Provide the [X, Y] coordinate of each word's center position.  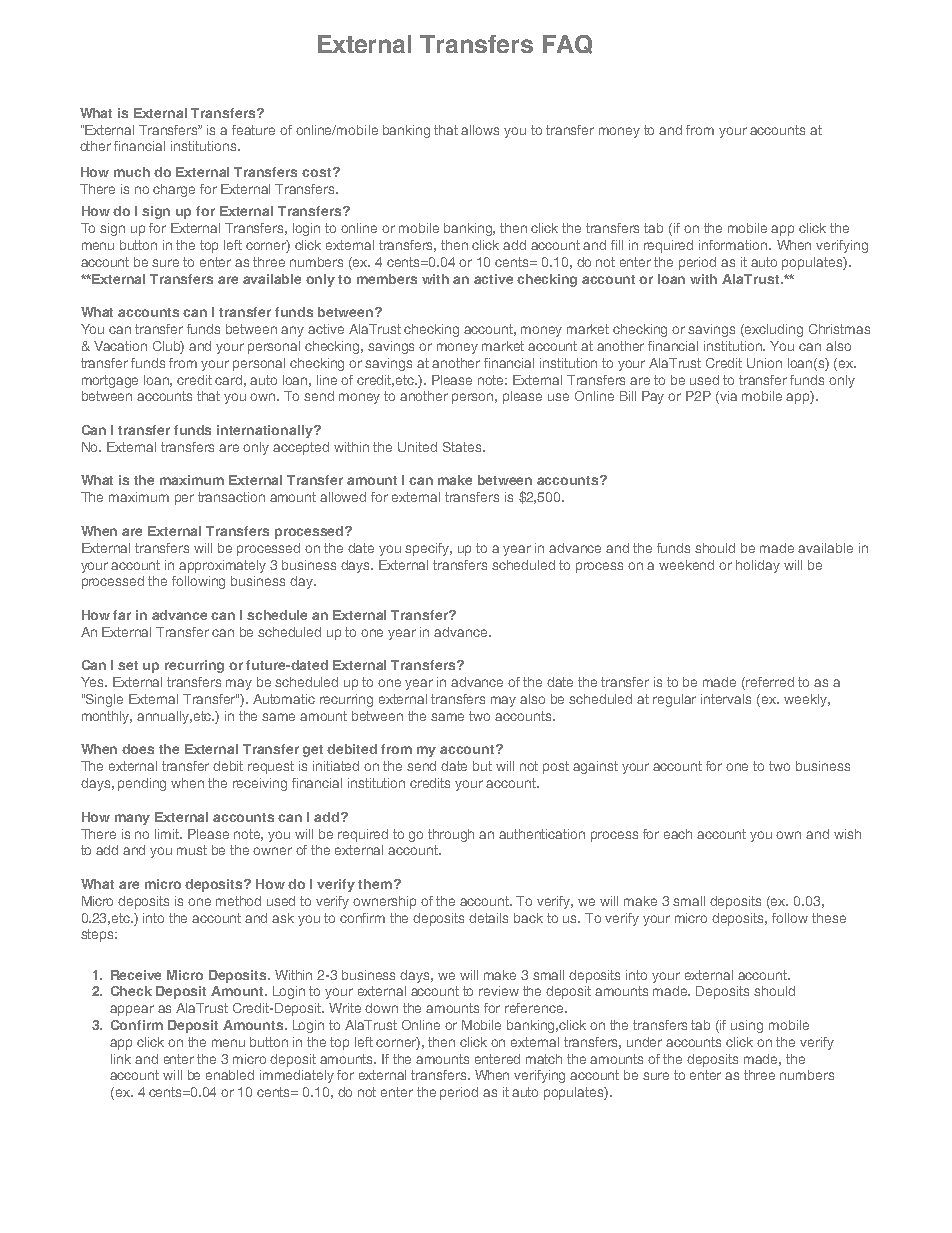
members [387, 279]
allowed [343, 497]
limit [168, 834]
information [734, 245]
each [678, 834]
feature [253, 130]
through [451, 835]
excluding [774, 330]
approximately [222, 566]
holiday [758, 566]
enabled [230, 1075]
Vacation [120, 346]
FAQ [567, 44]
